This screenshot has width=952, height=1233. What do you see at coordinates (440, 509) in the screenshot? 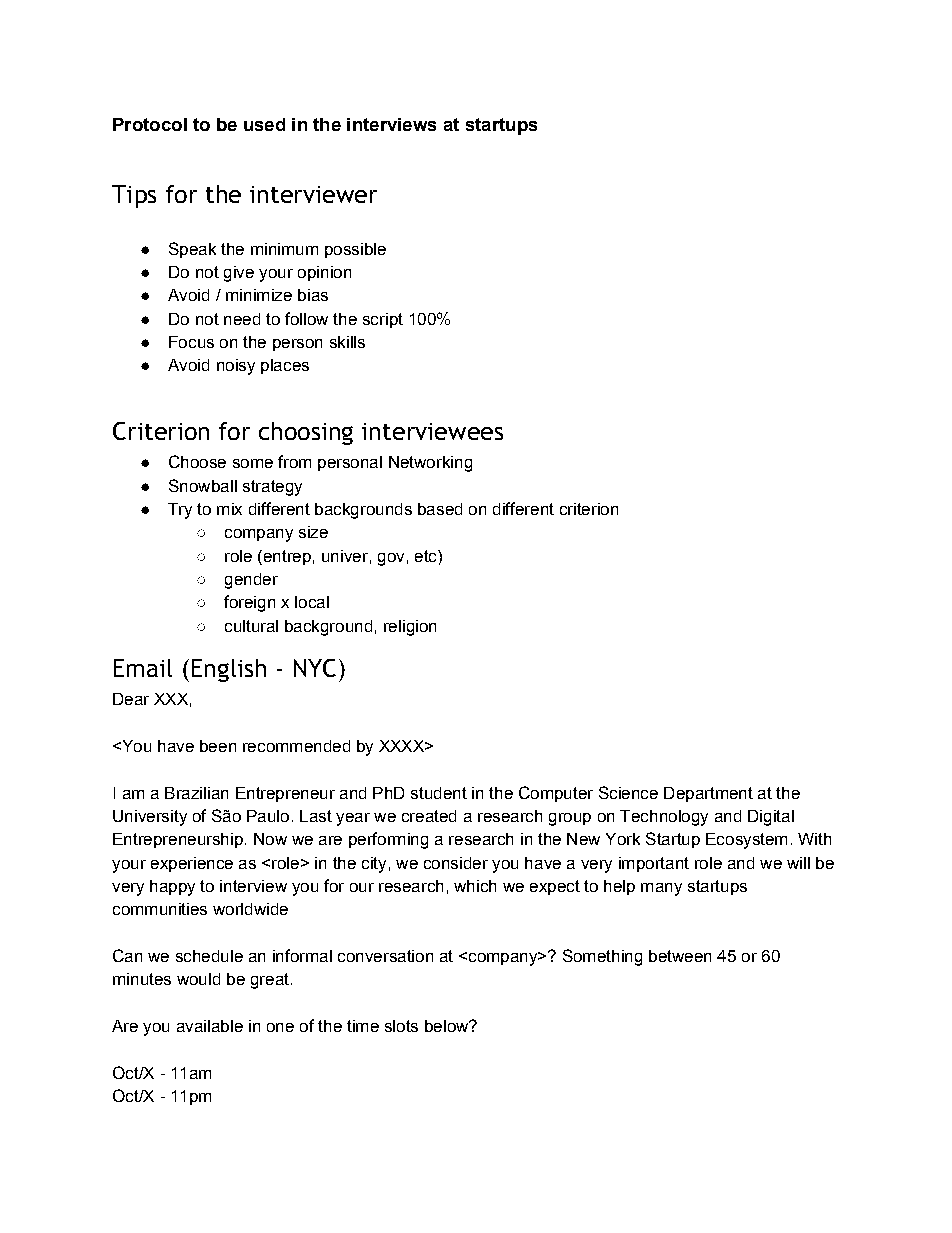
I see `based` at bounding box center [440, 509].
